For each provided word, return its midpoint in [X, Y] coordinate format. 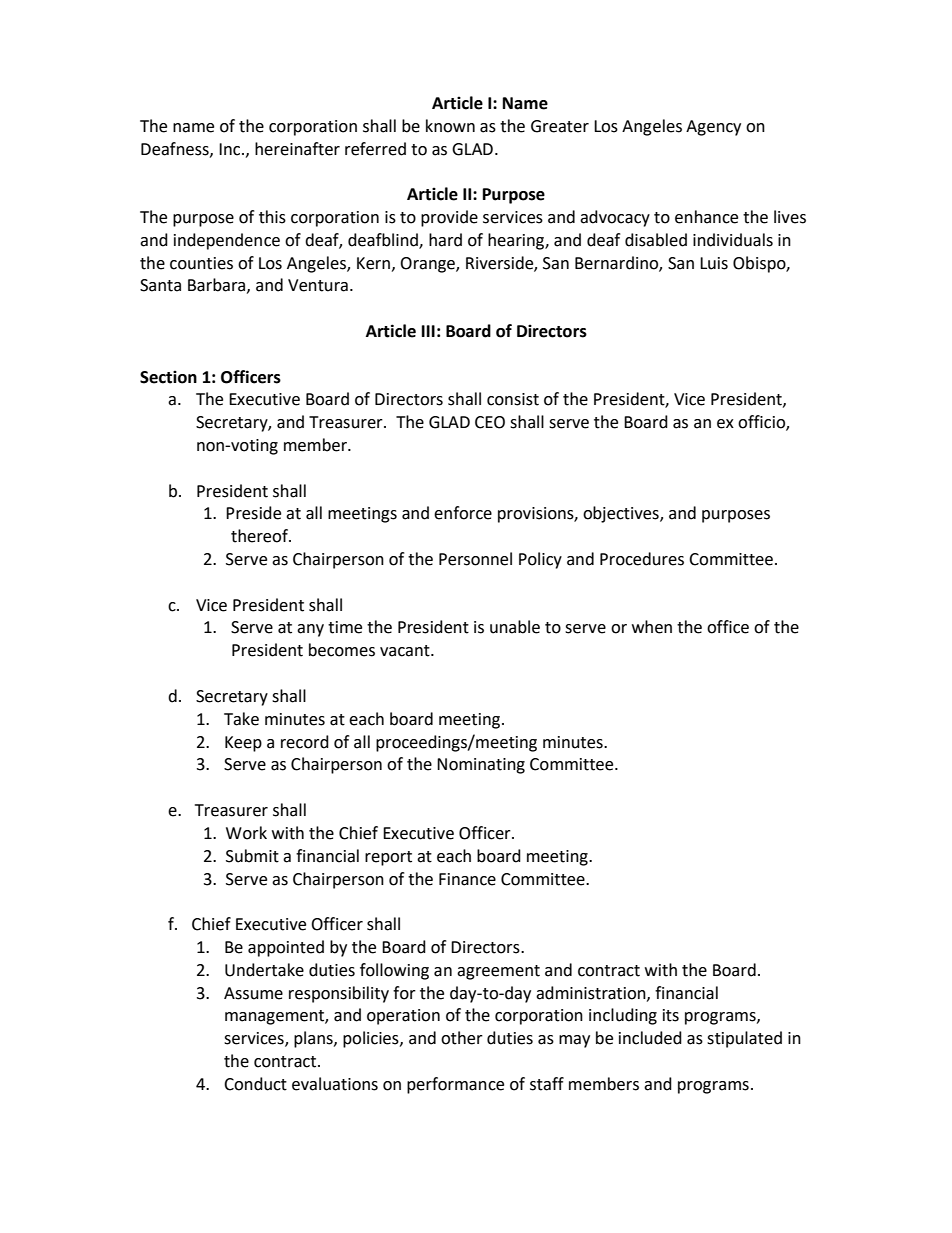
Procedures [642, 559]
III [428, 331]
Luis [714, 263]
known [450, 126]
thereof [260, 536]
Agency [713, 128]
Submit [252, 856]
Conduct [255, 1084]
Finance [467, 879]
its [671, 1015]
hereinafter [297, 149]
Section [168, 377]
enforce [463, 513]
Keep [243, 744]
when [652, 627]
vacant [406, 651]
